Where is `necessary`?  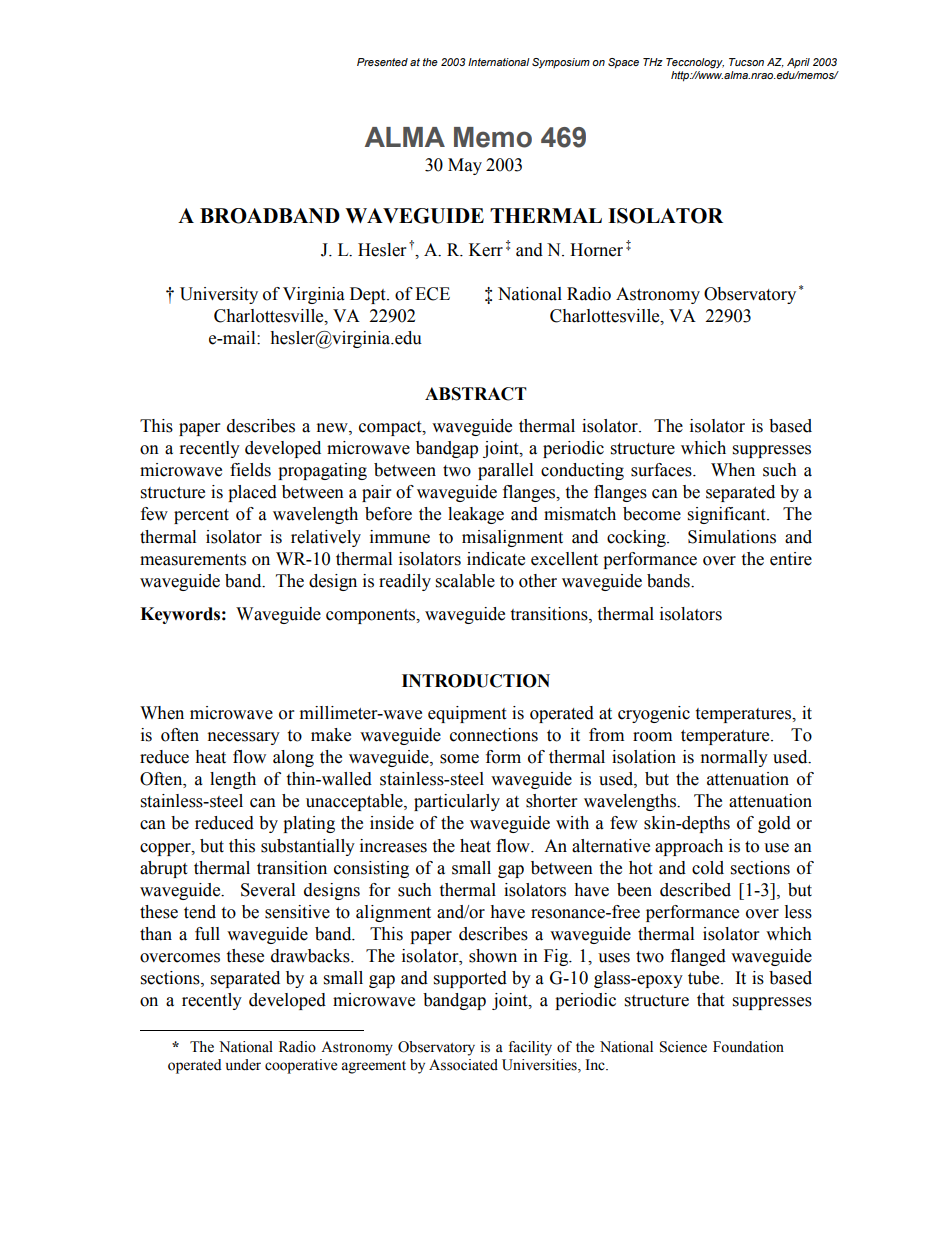 necessary is located at coordinates (244, 738).
